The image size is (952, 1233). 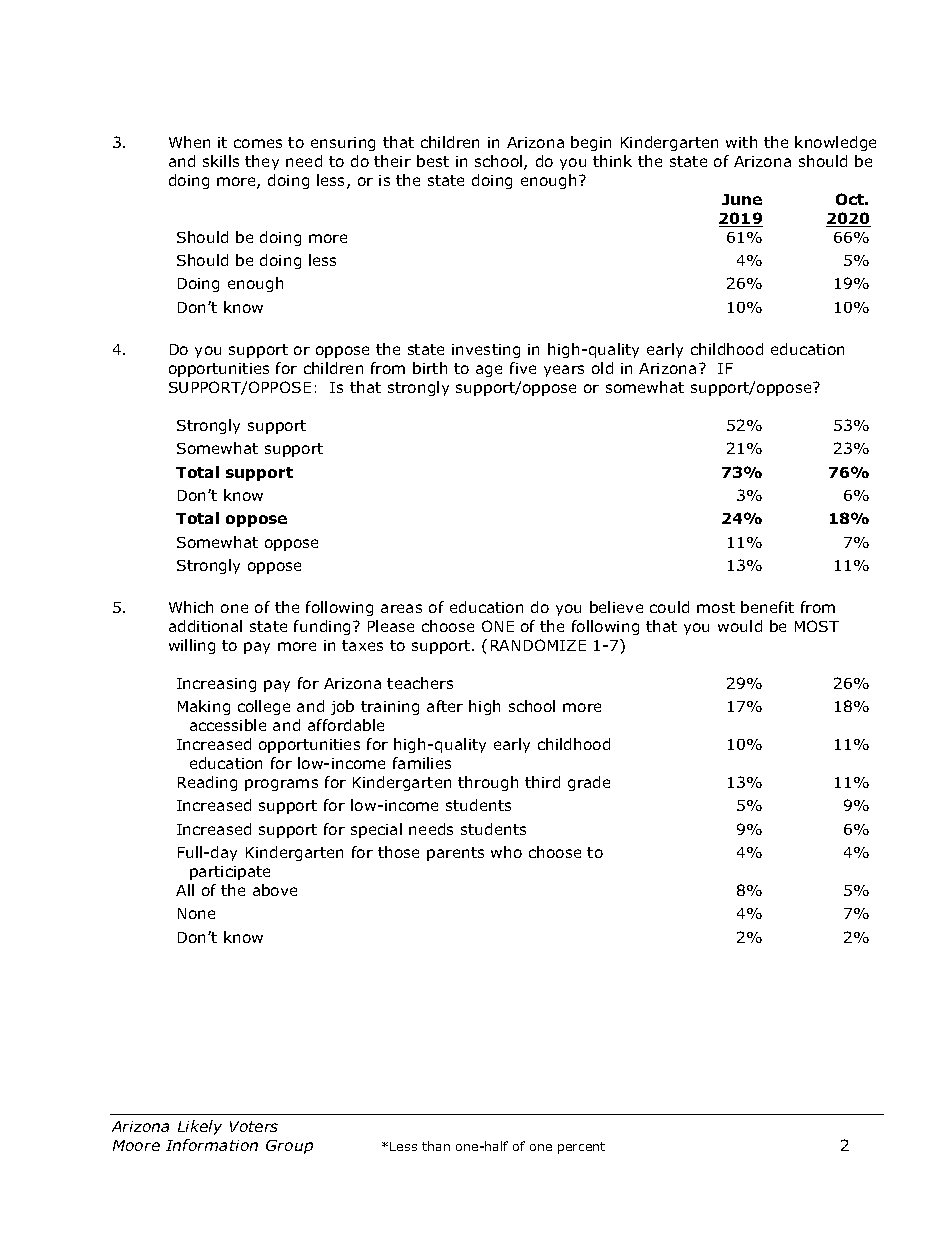 I want to click on best, so click(x=433, y=161).
